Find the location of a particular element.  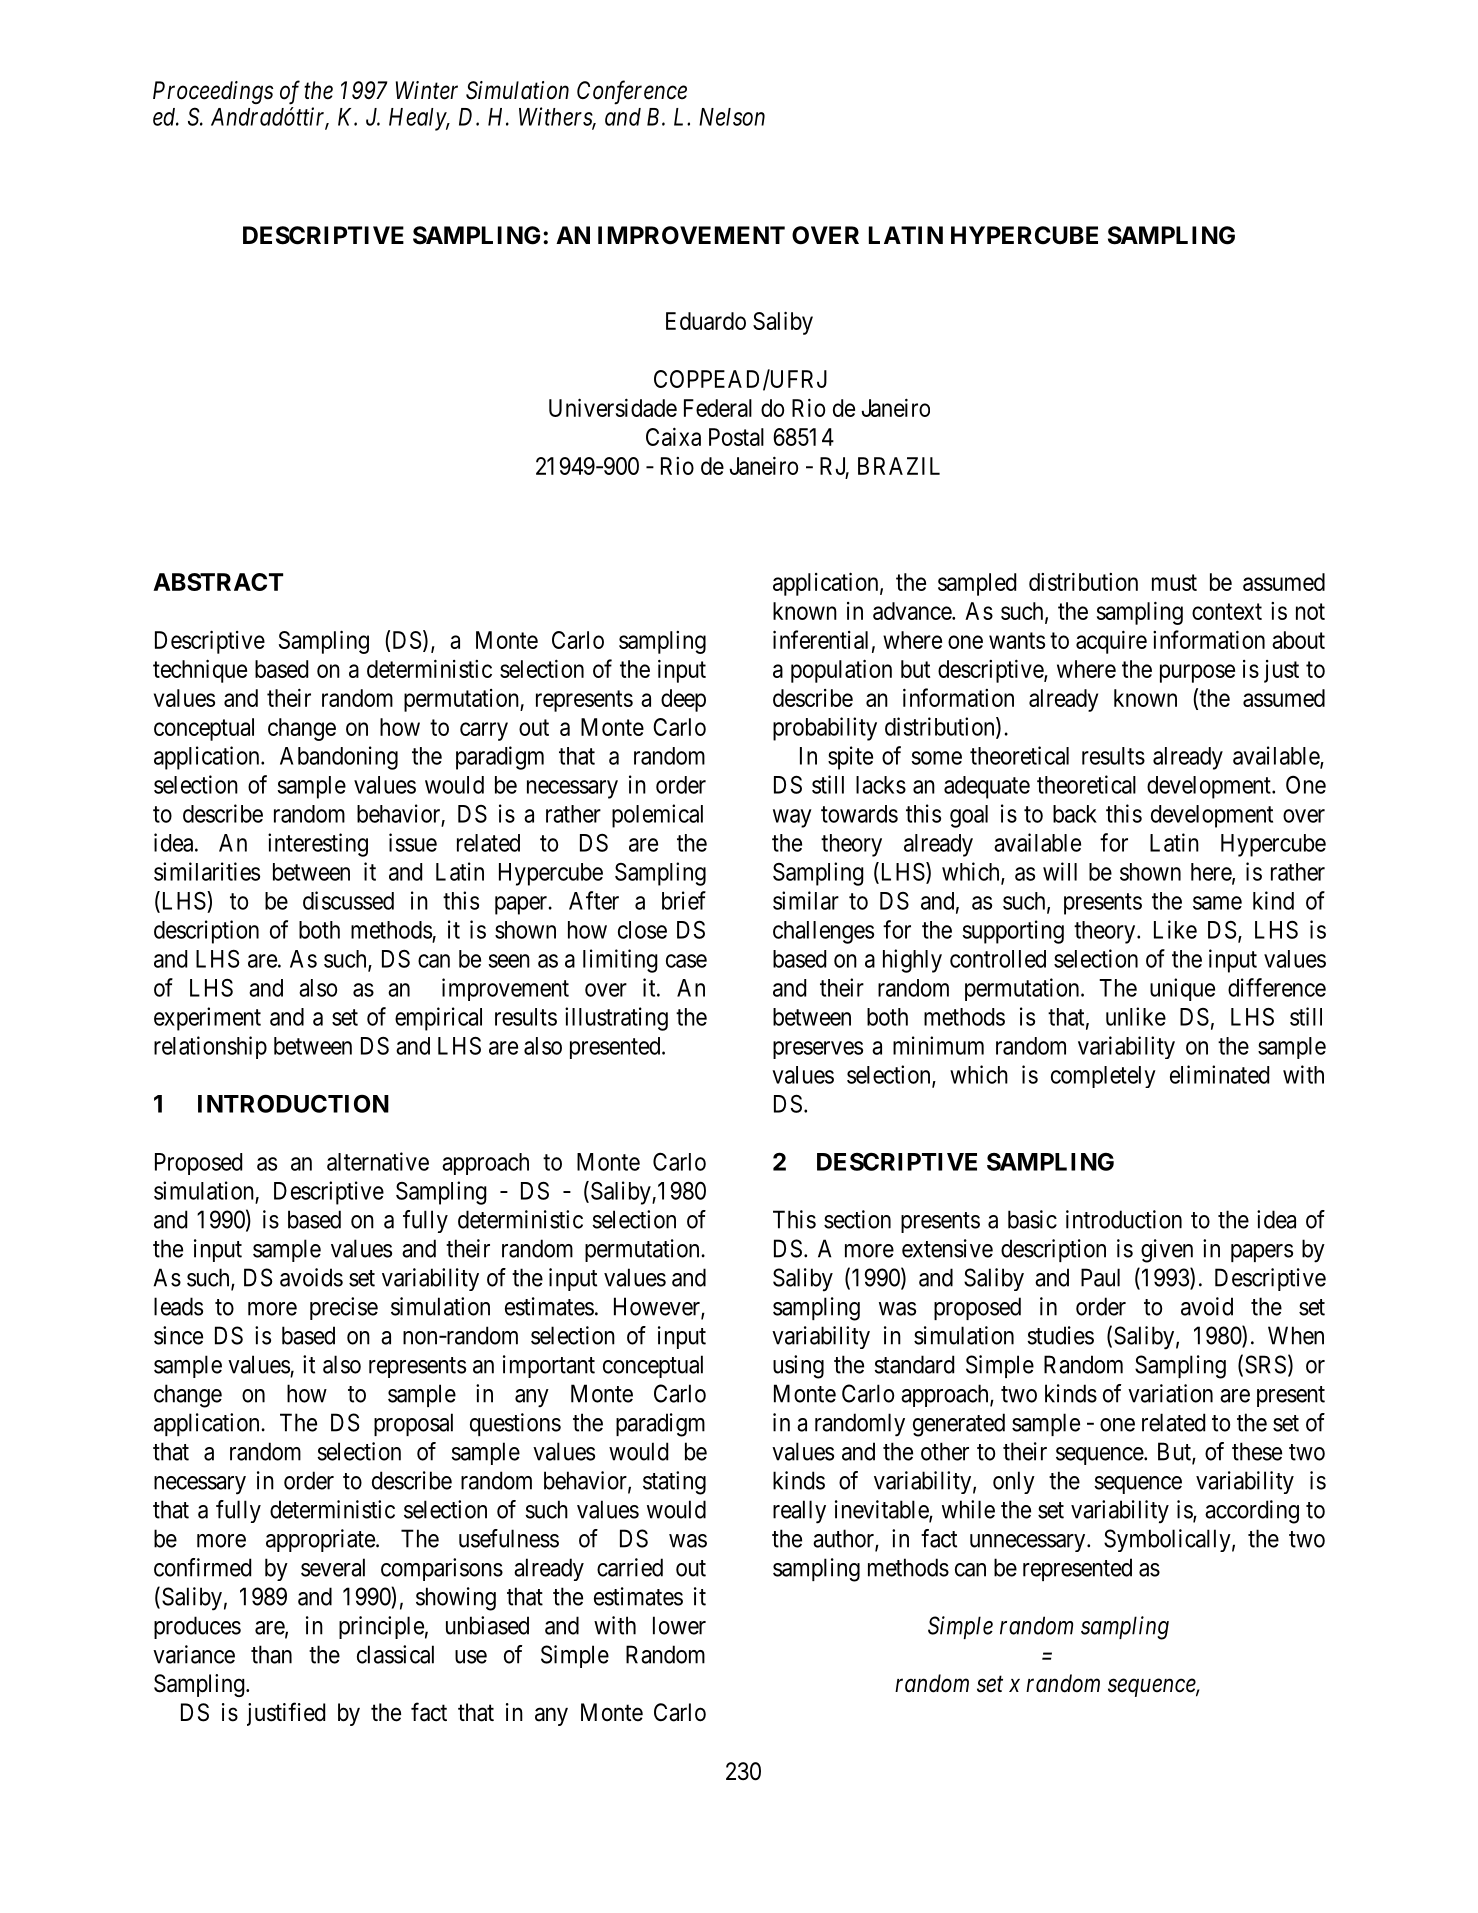

Paul is located at coordinates (1100, 1277).
